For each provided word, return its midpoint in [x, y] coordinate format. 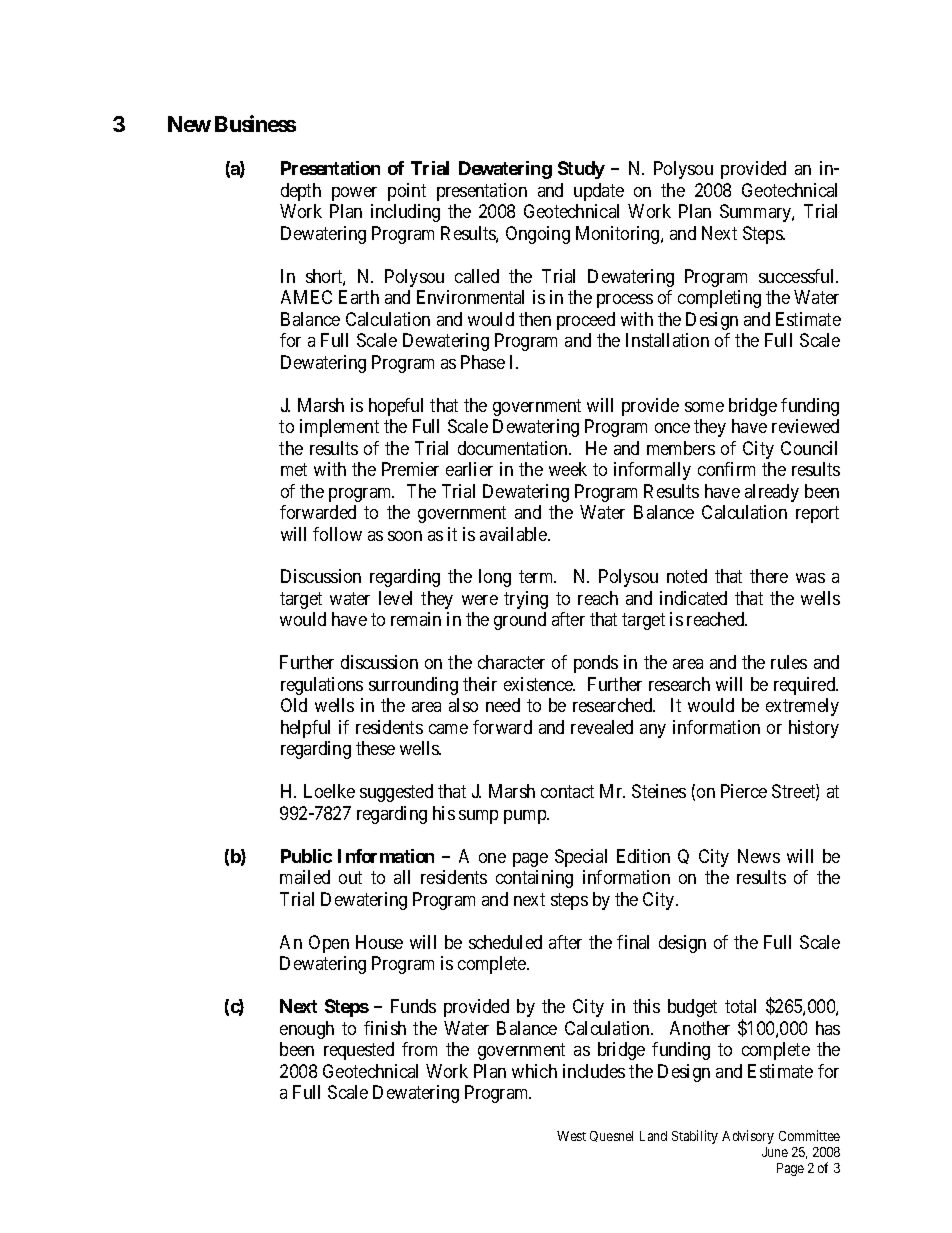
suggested [396, 793]
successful [798, 276]
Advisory [748, 1137]
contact [567, 792]
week [568, 469]
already [772, 493]
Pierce [744, 791]
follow [337, 534]
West [571, 1136]
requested [359, 1051]
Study [581, 170]
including [405, 213]
